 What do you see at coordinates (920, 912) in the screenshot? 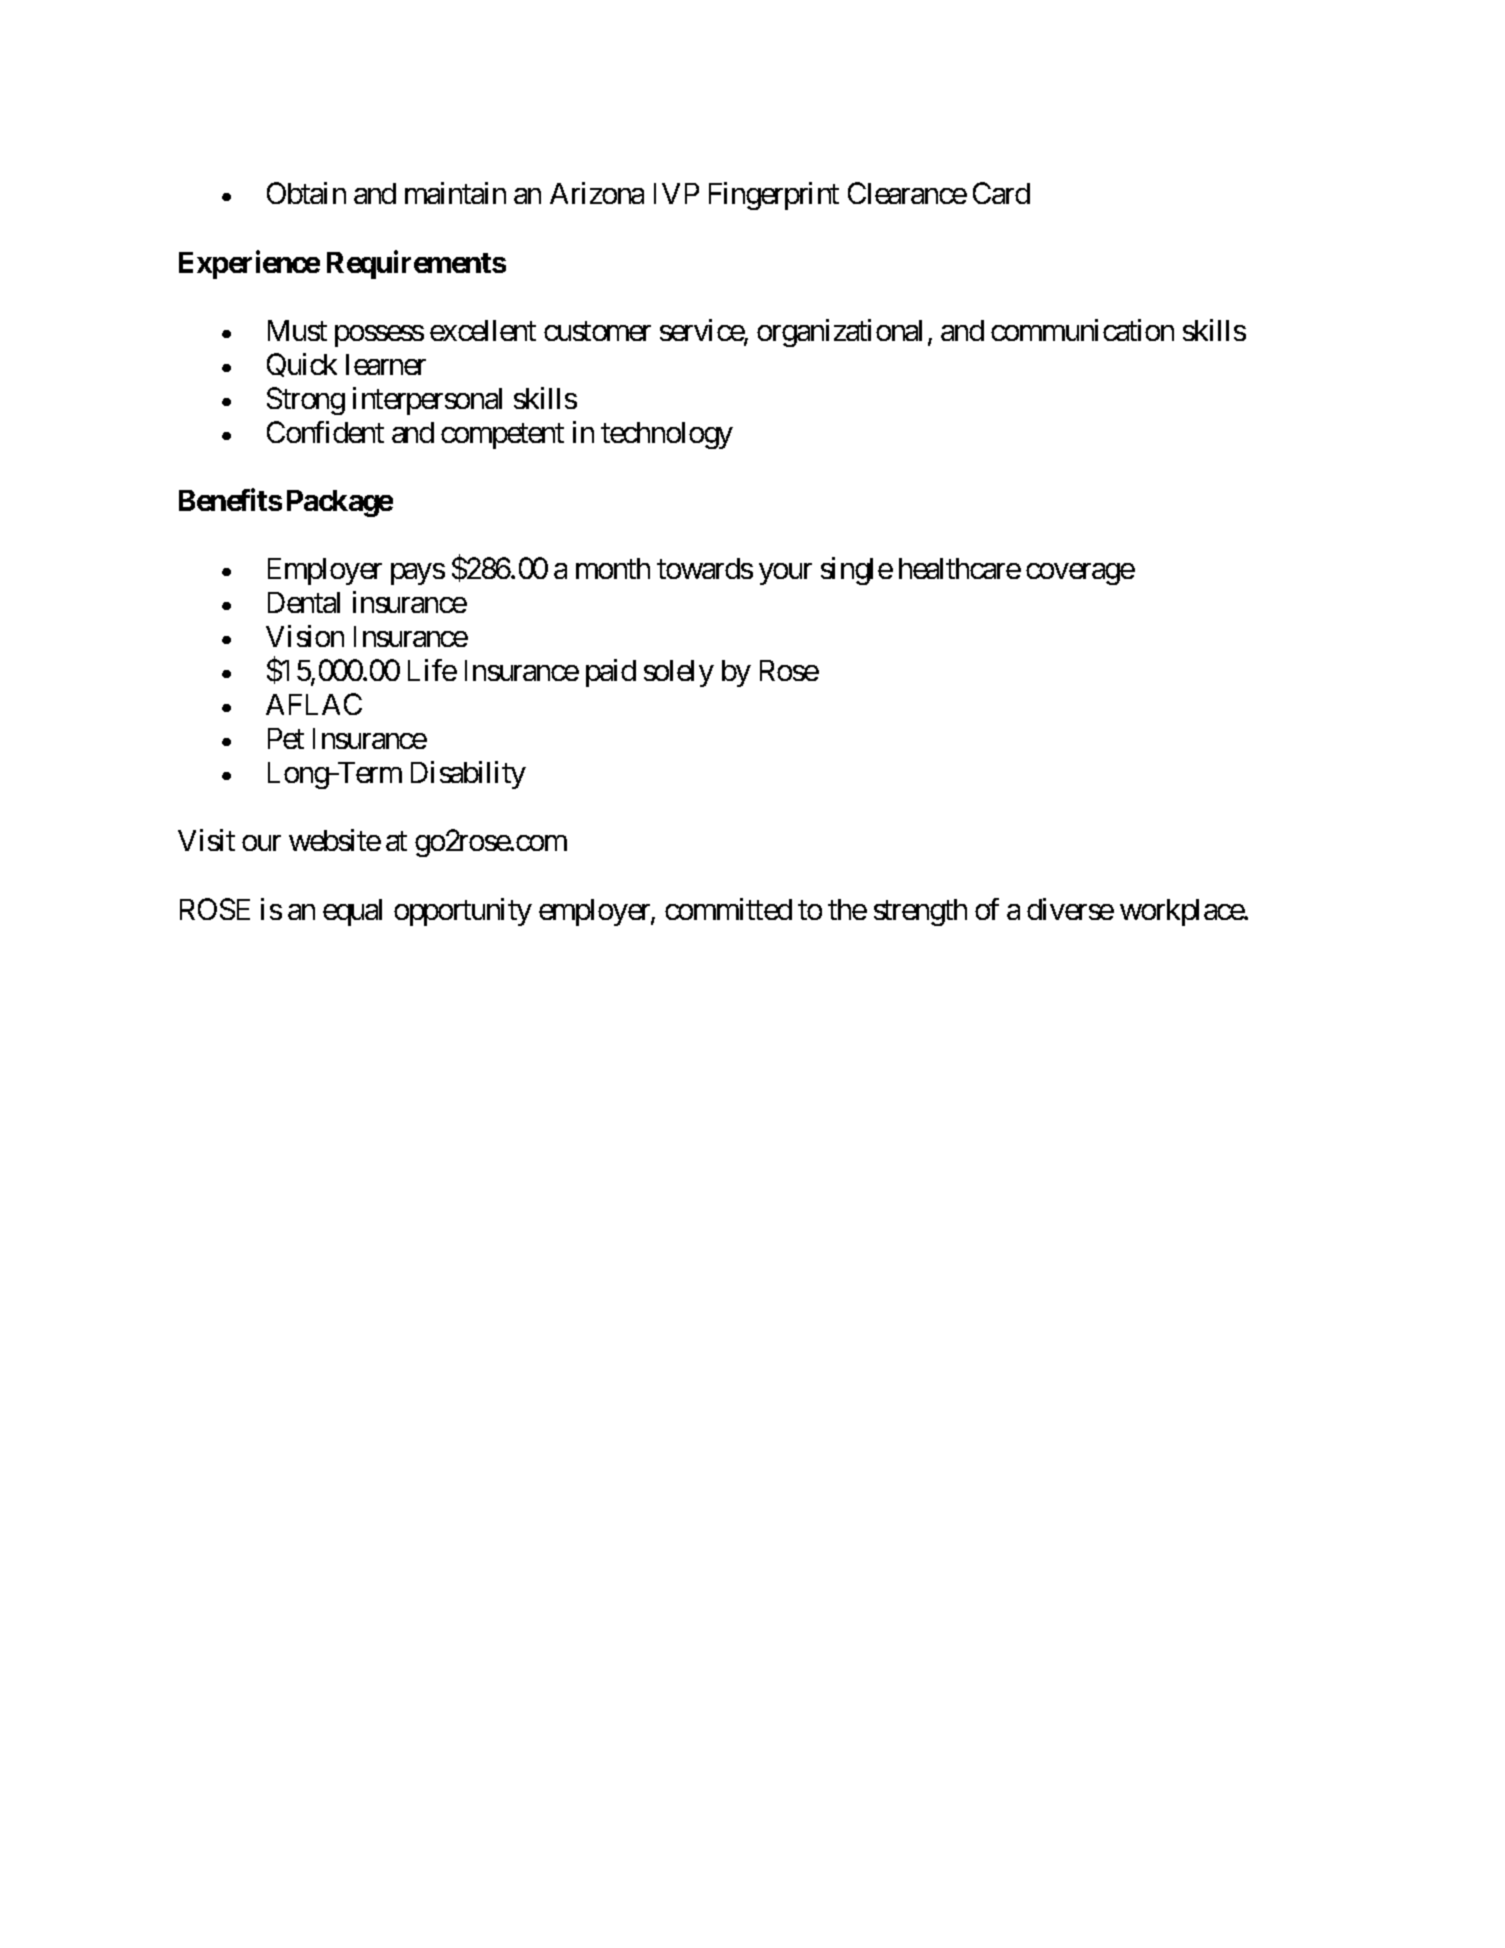
I see `strength` at bounding box center [920, 912].
